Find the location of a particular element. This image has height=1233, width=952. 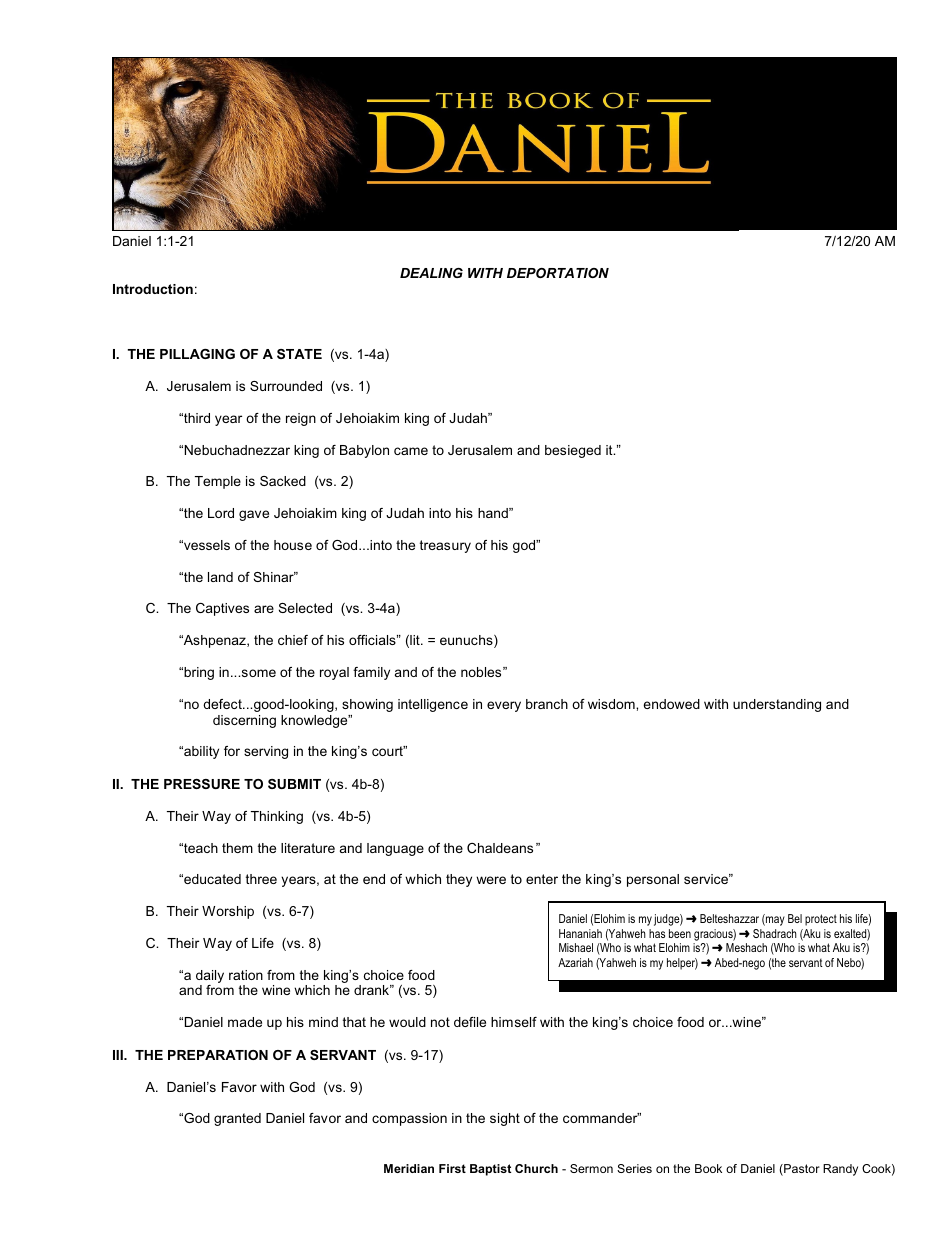

DEPORTATION is located at coordinates (558, 273).
